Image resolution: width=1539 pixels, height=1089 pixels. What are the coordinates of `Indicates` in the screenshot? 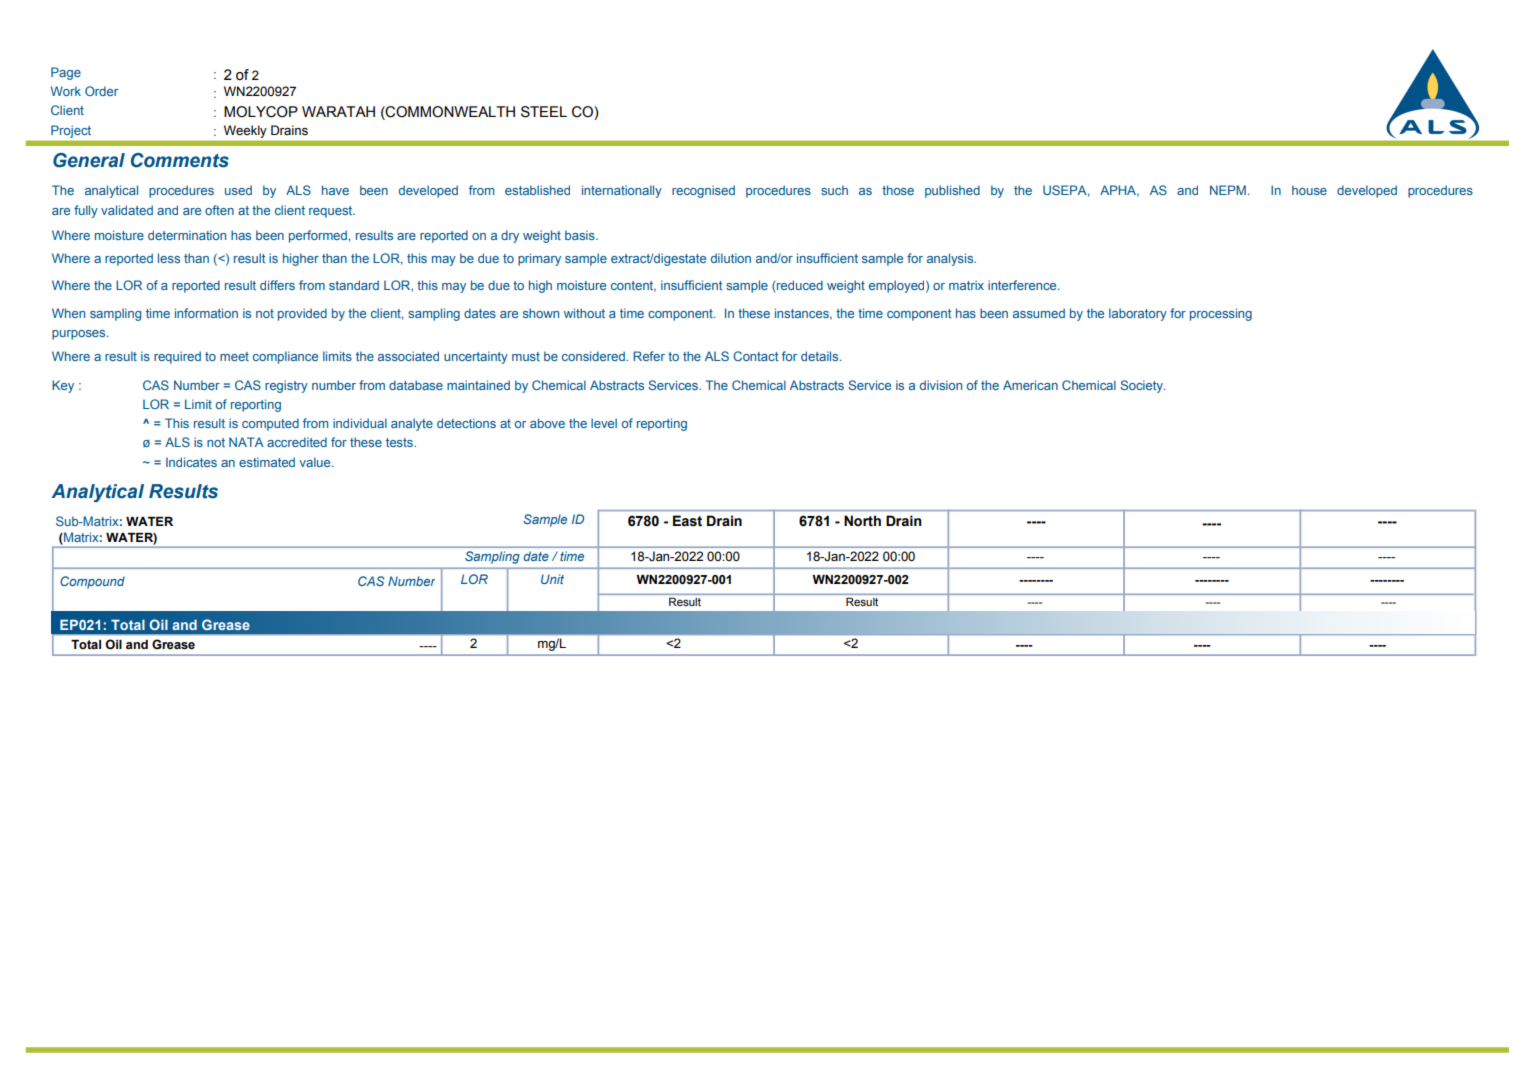 It's located at (191, 462).
